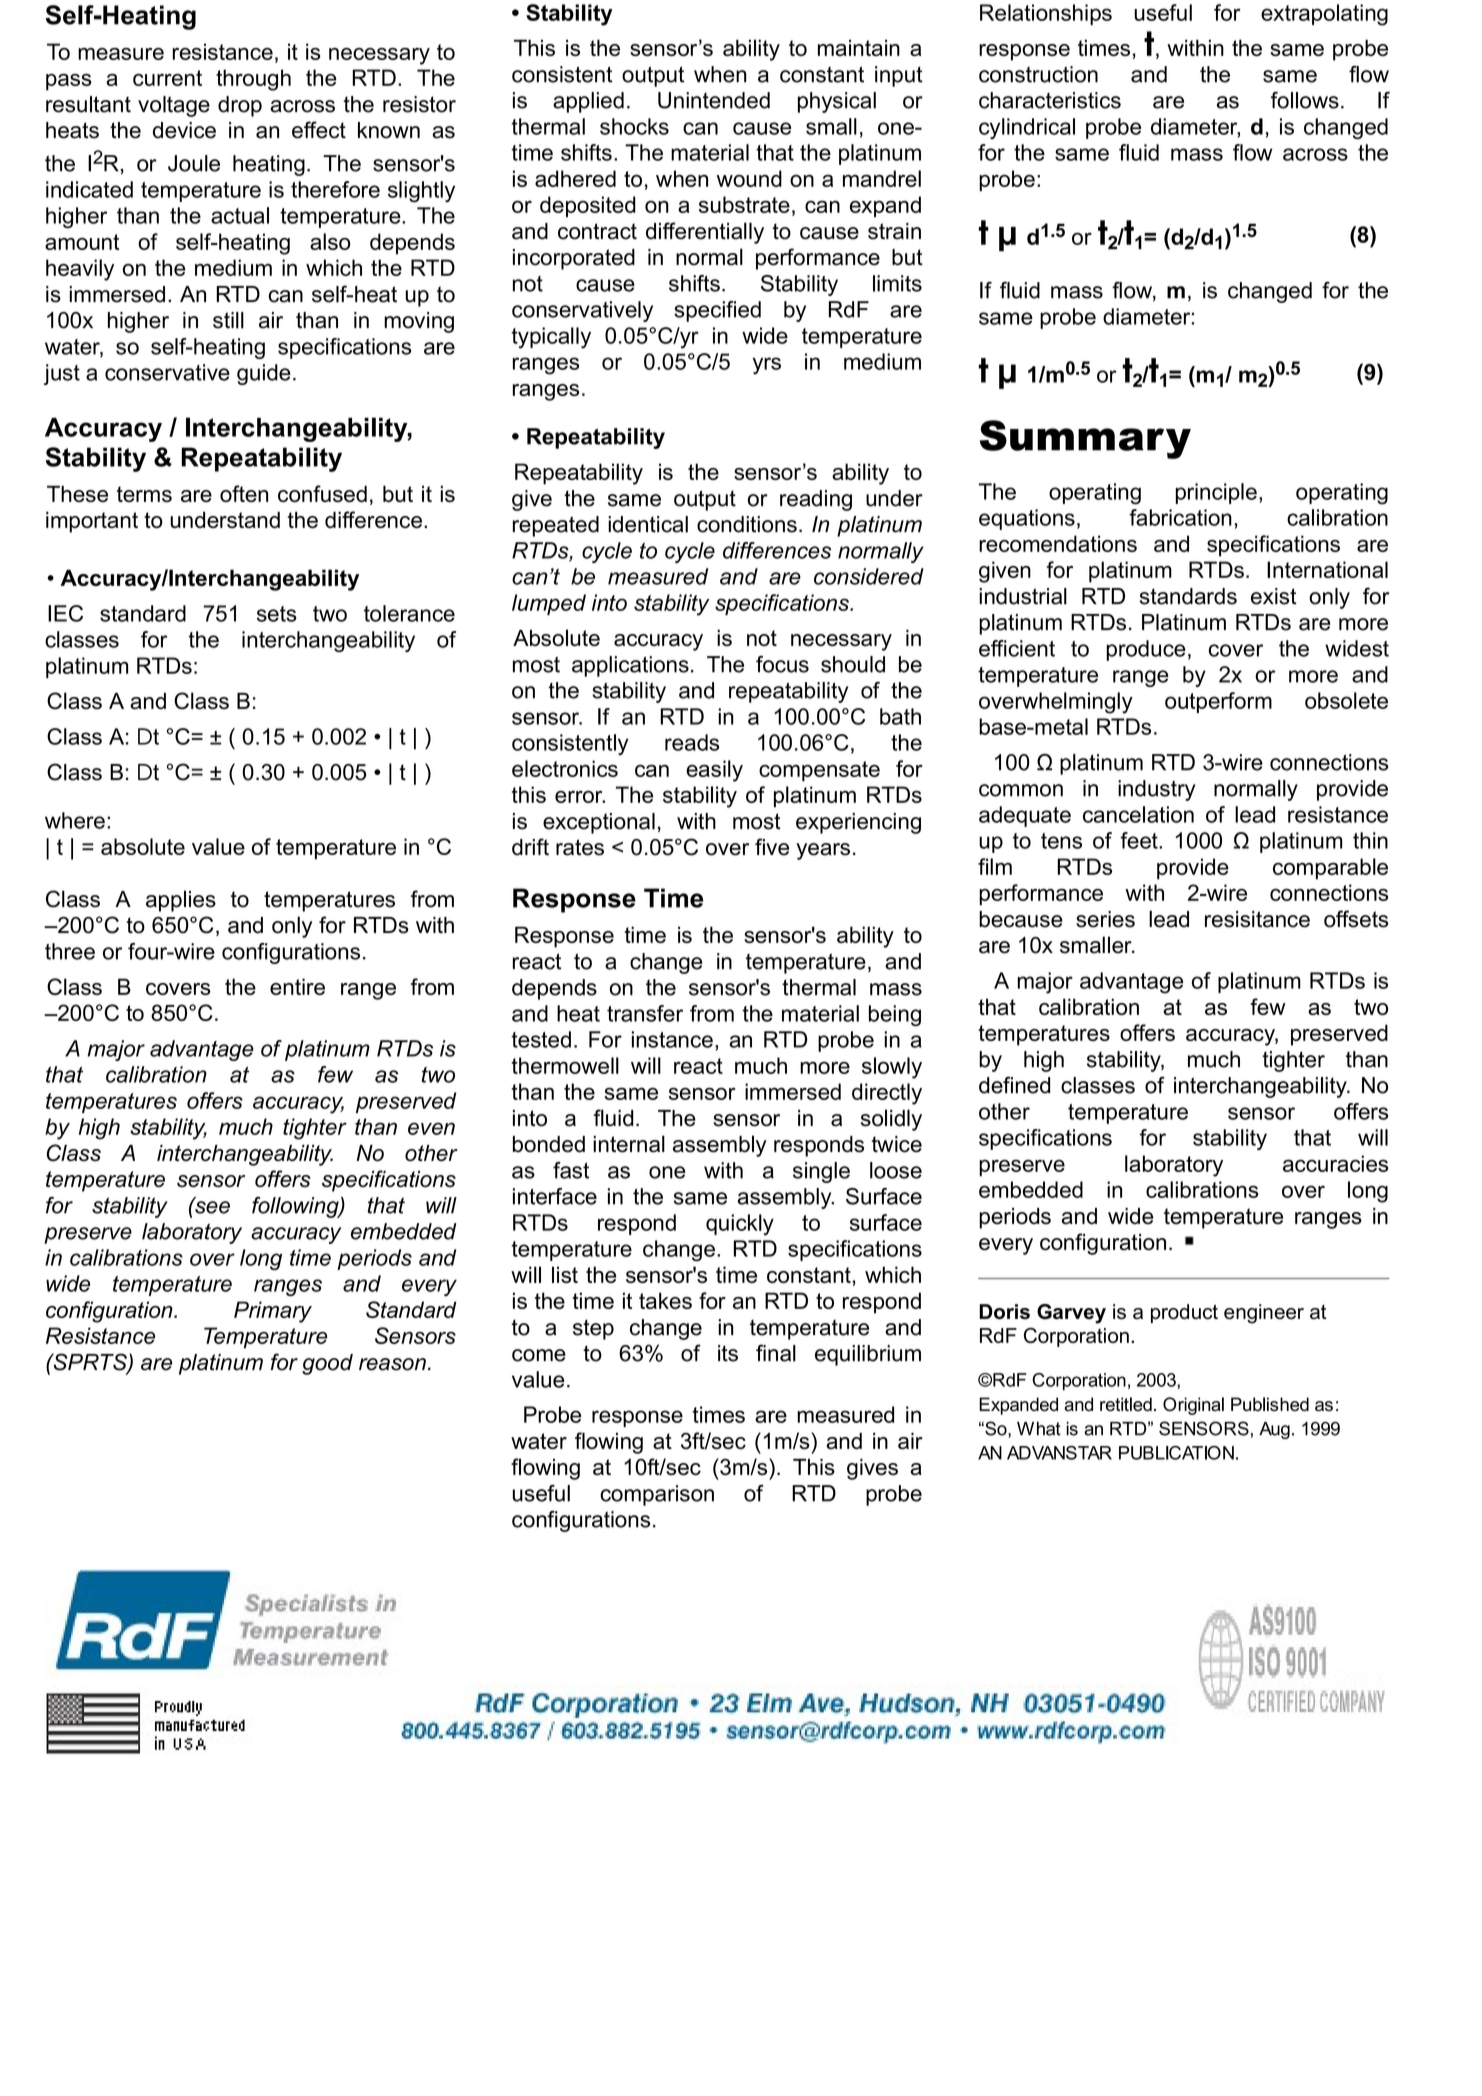 The height and width of the screenshot is (2096, 1482). I want to click on where, so click(75, 820).
